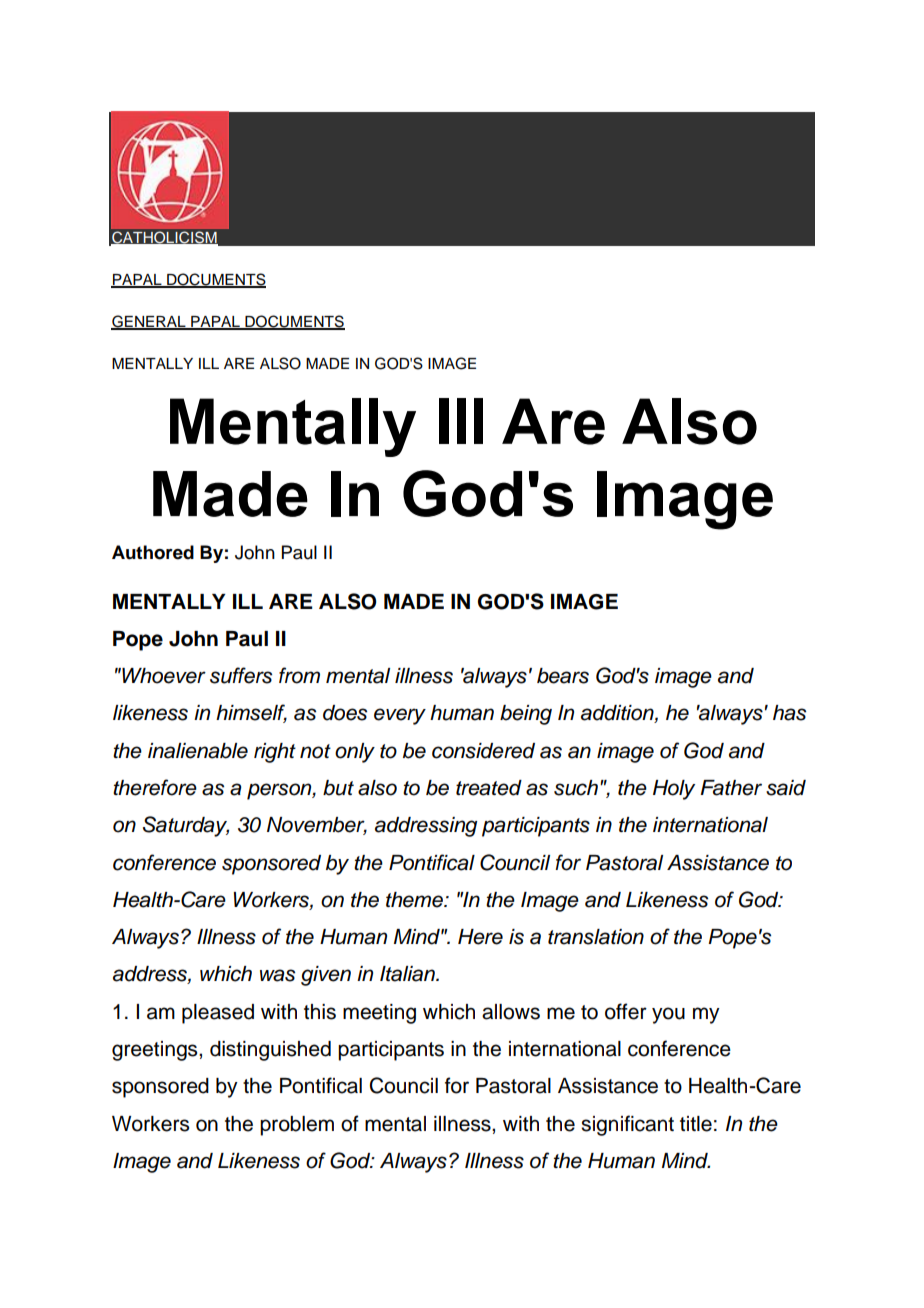  I want to click on treated, so click(489, 788).
